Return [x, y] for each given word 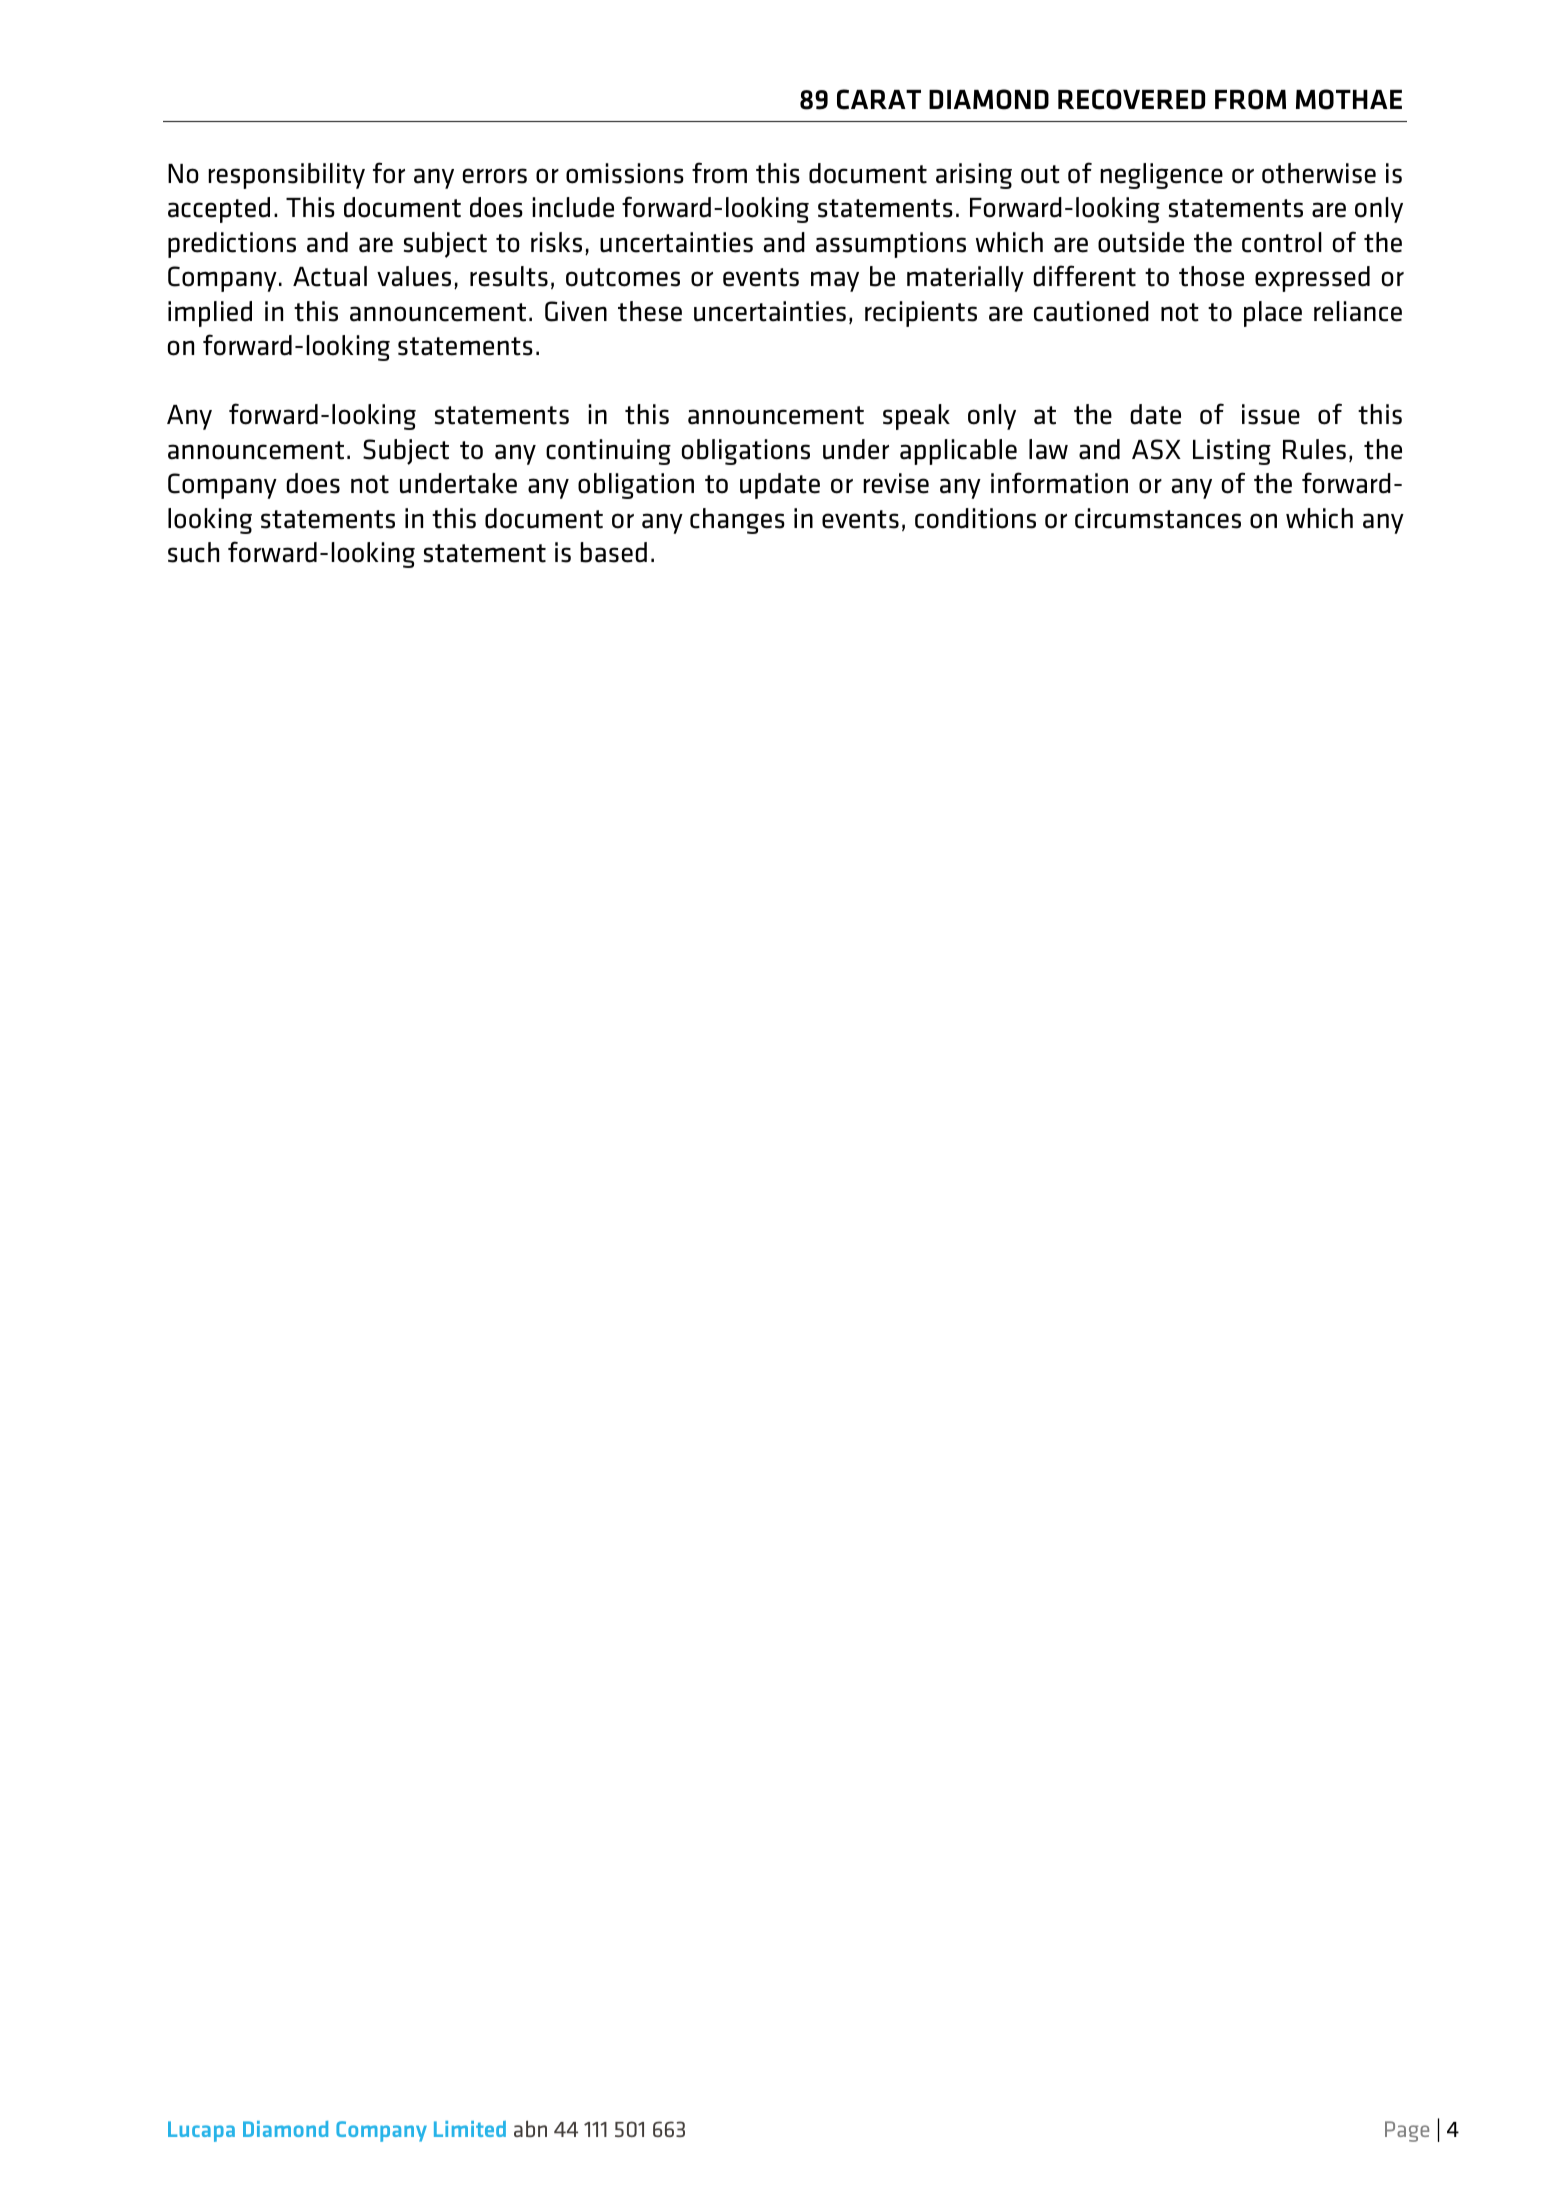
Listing [1232, 452]
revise [896, 483]
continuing [608, 452]
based [613, 552]
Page [1407, 2131]
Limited [470, 2129]
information [1059, 483]
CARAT [879, 99]
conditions [975, 518]
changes [737, 521]
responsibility [286, 176]
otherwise [1319, 173]
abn [530, 2128]
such [193, 552]
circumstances [1158, 518]
